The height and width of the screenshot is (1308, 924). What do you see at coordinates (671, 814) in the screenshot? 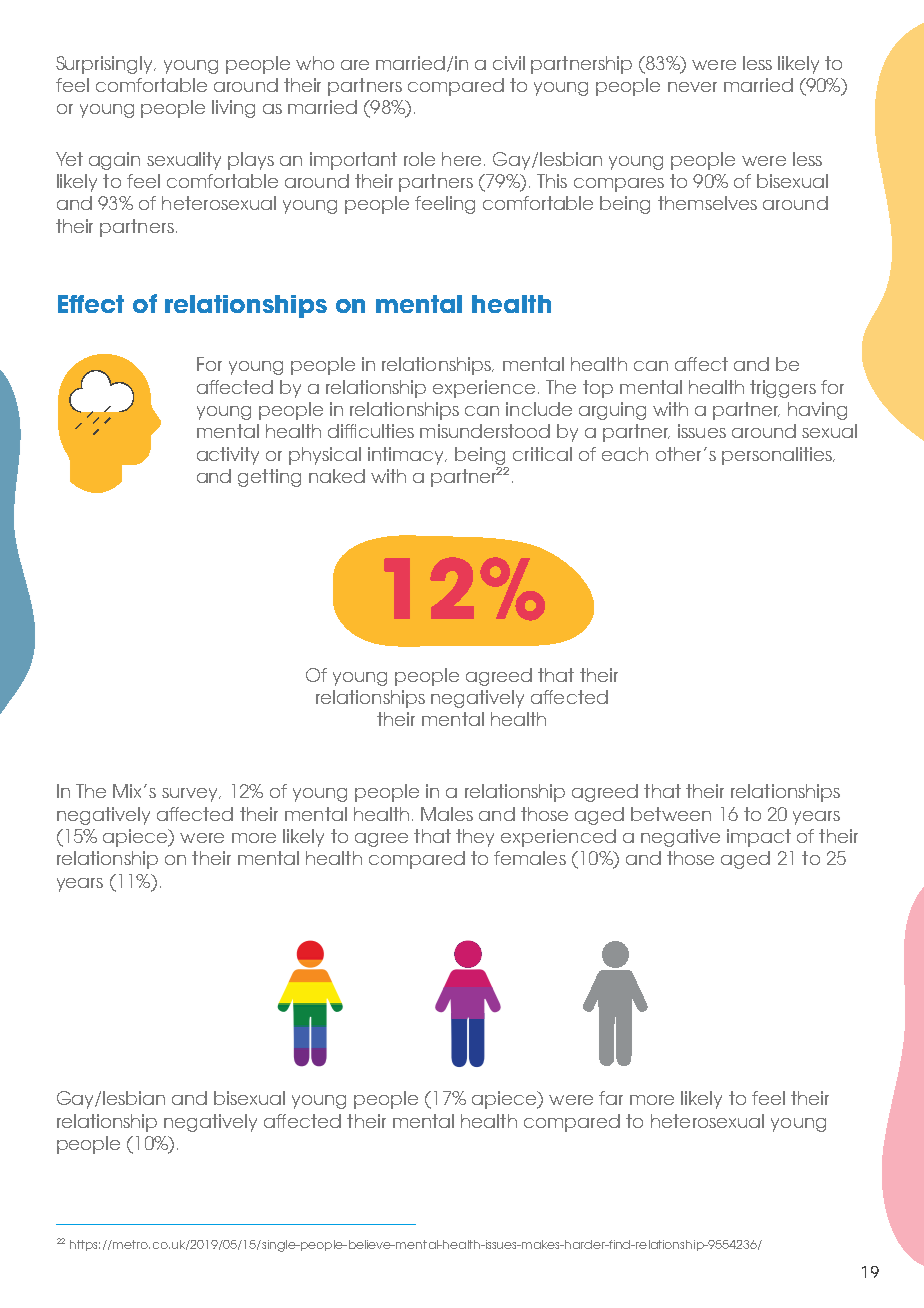
I see `between` at bounding box center [671, 814].
